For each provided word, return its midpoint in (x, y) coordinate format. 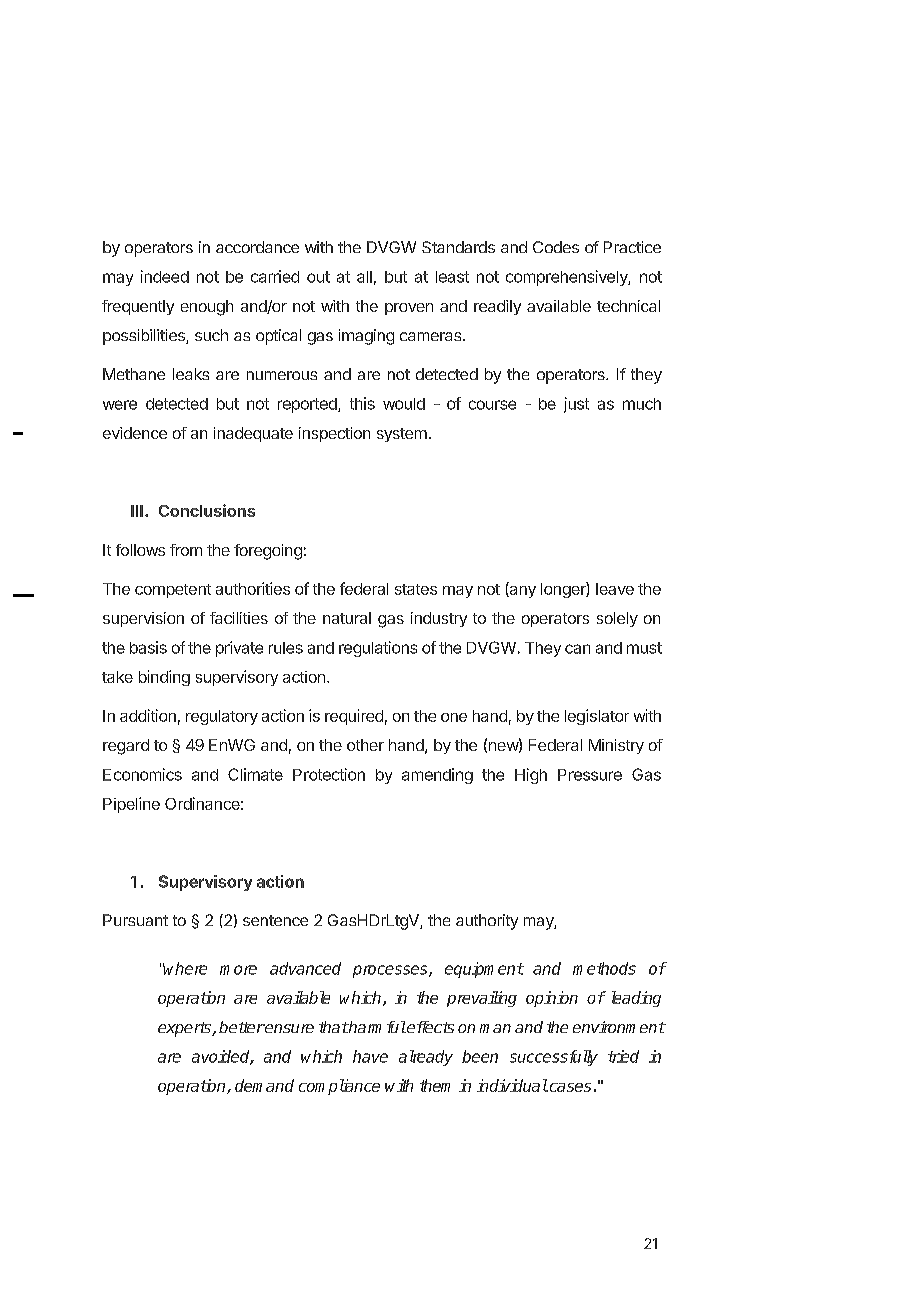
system (402, 435)
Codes (556, 247)
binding (164, 678)
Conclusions (207, 510)
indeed (165, 276)
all (364, 277)
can (577, 649)
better (241, 1027)
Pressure (590, 775)
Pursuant (135, 920)
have (370, 1056)
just (576, 405)
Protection (329, 774)
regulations (378, 649)
